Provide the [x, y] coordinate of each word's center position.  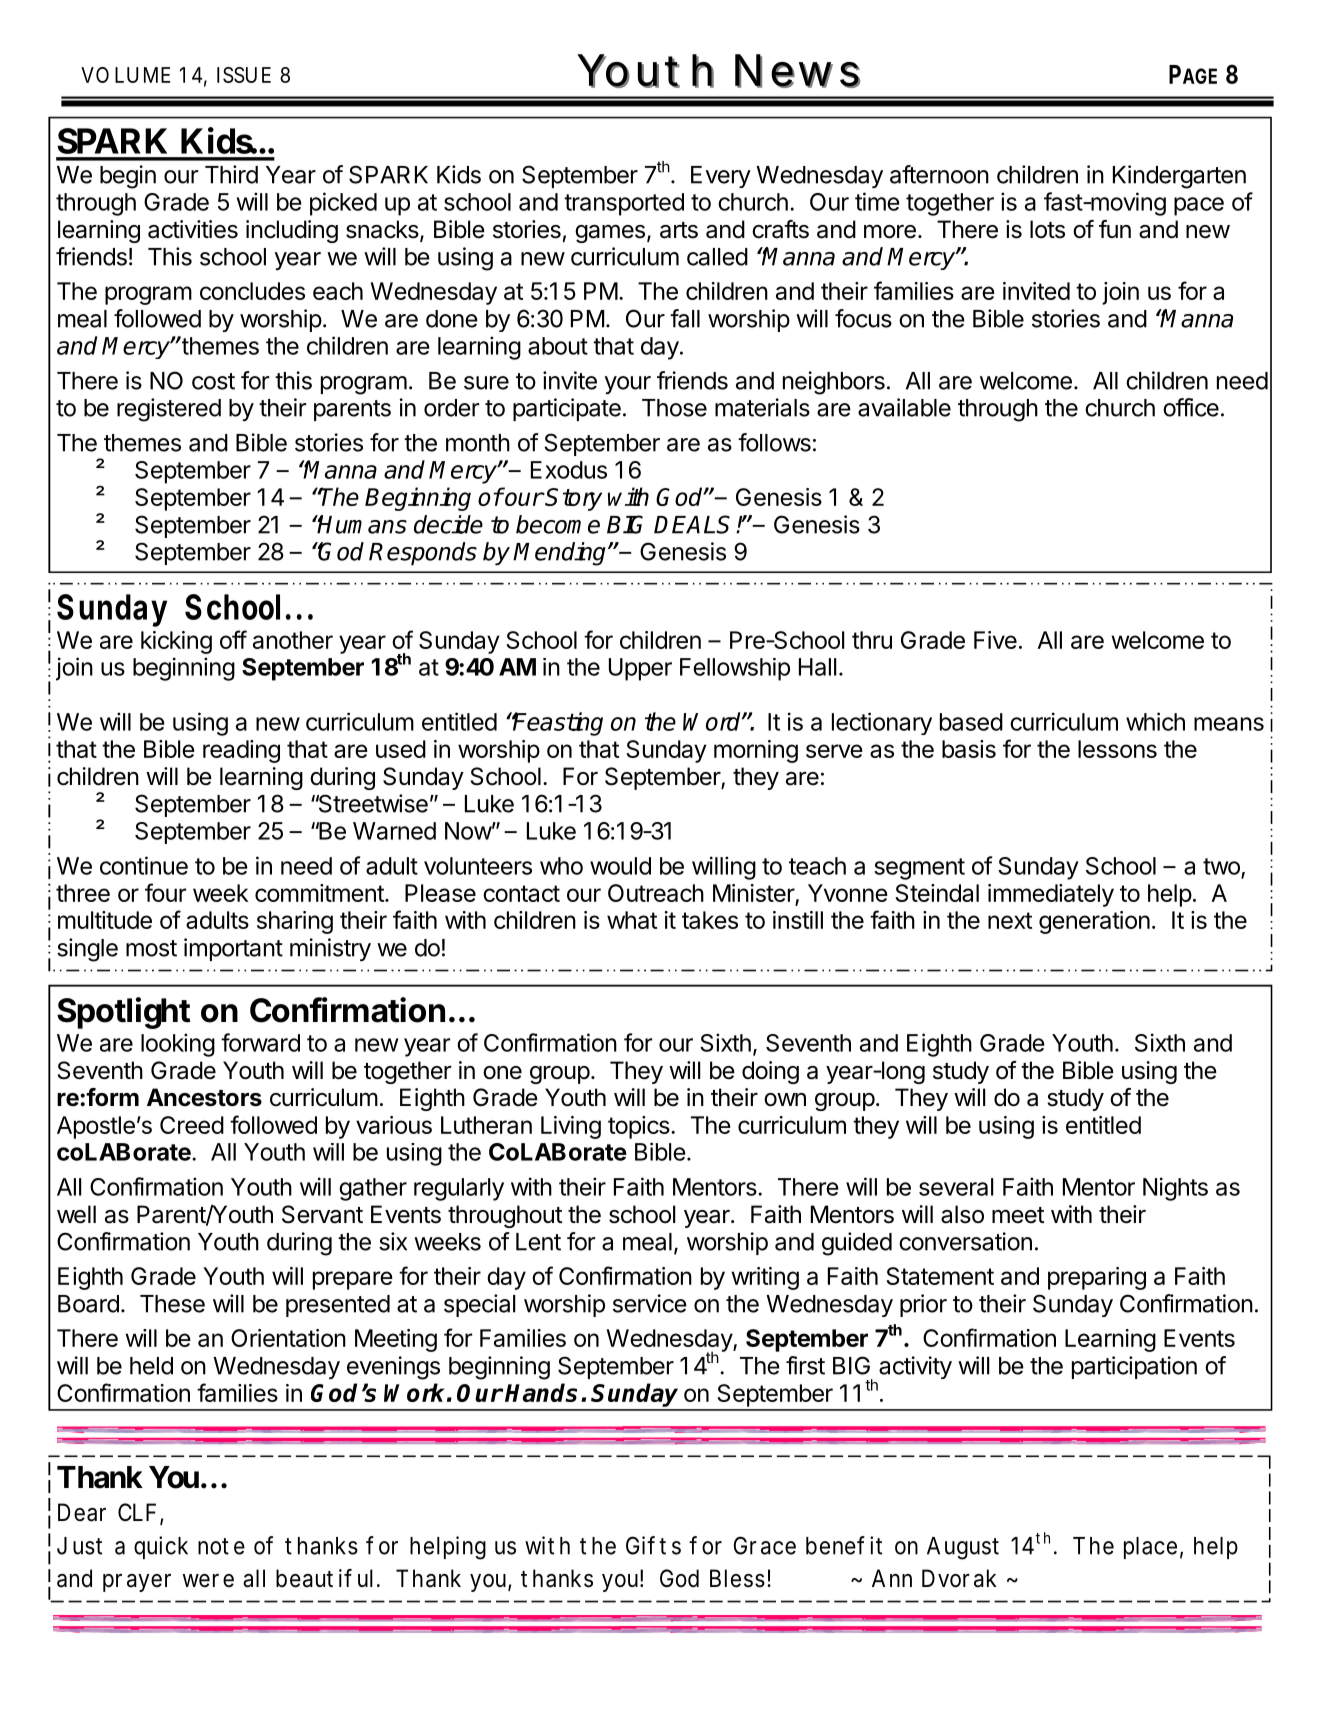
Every [721, 177]
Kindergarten [1179, 177]
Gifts [653, 1545]
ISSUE [244, 75]
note [221, 1546]
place [1150, 1548]
